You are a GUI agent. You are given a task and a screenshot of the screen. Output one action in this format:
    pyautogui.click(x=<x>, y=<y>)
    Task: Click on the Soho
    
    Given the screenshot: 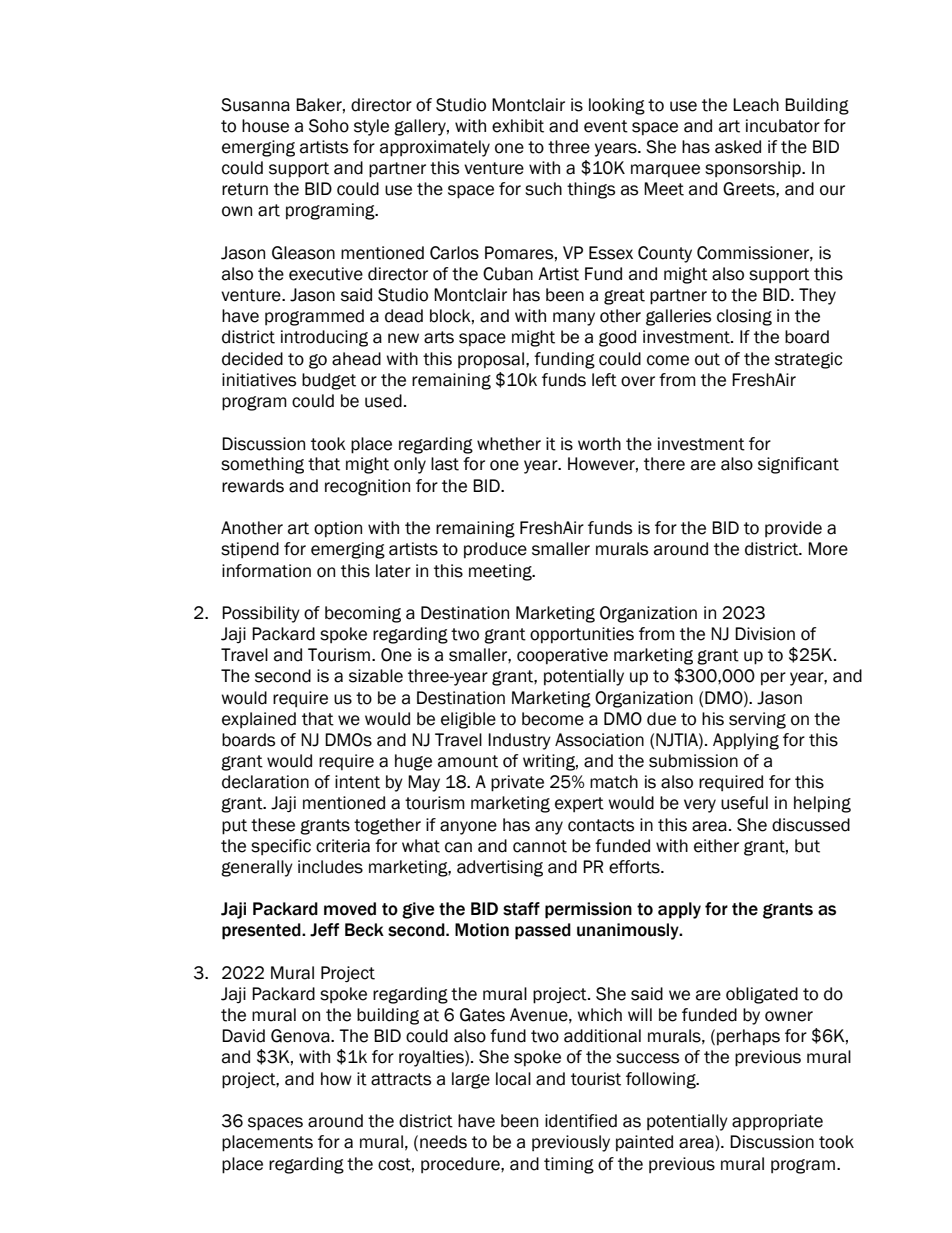 What is the action you would take?
    pyautogui.click(x=329, y=126)
